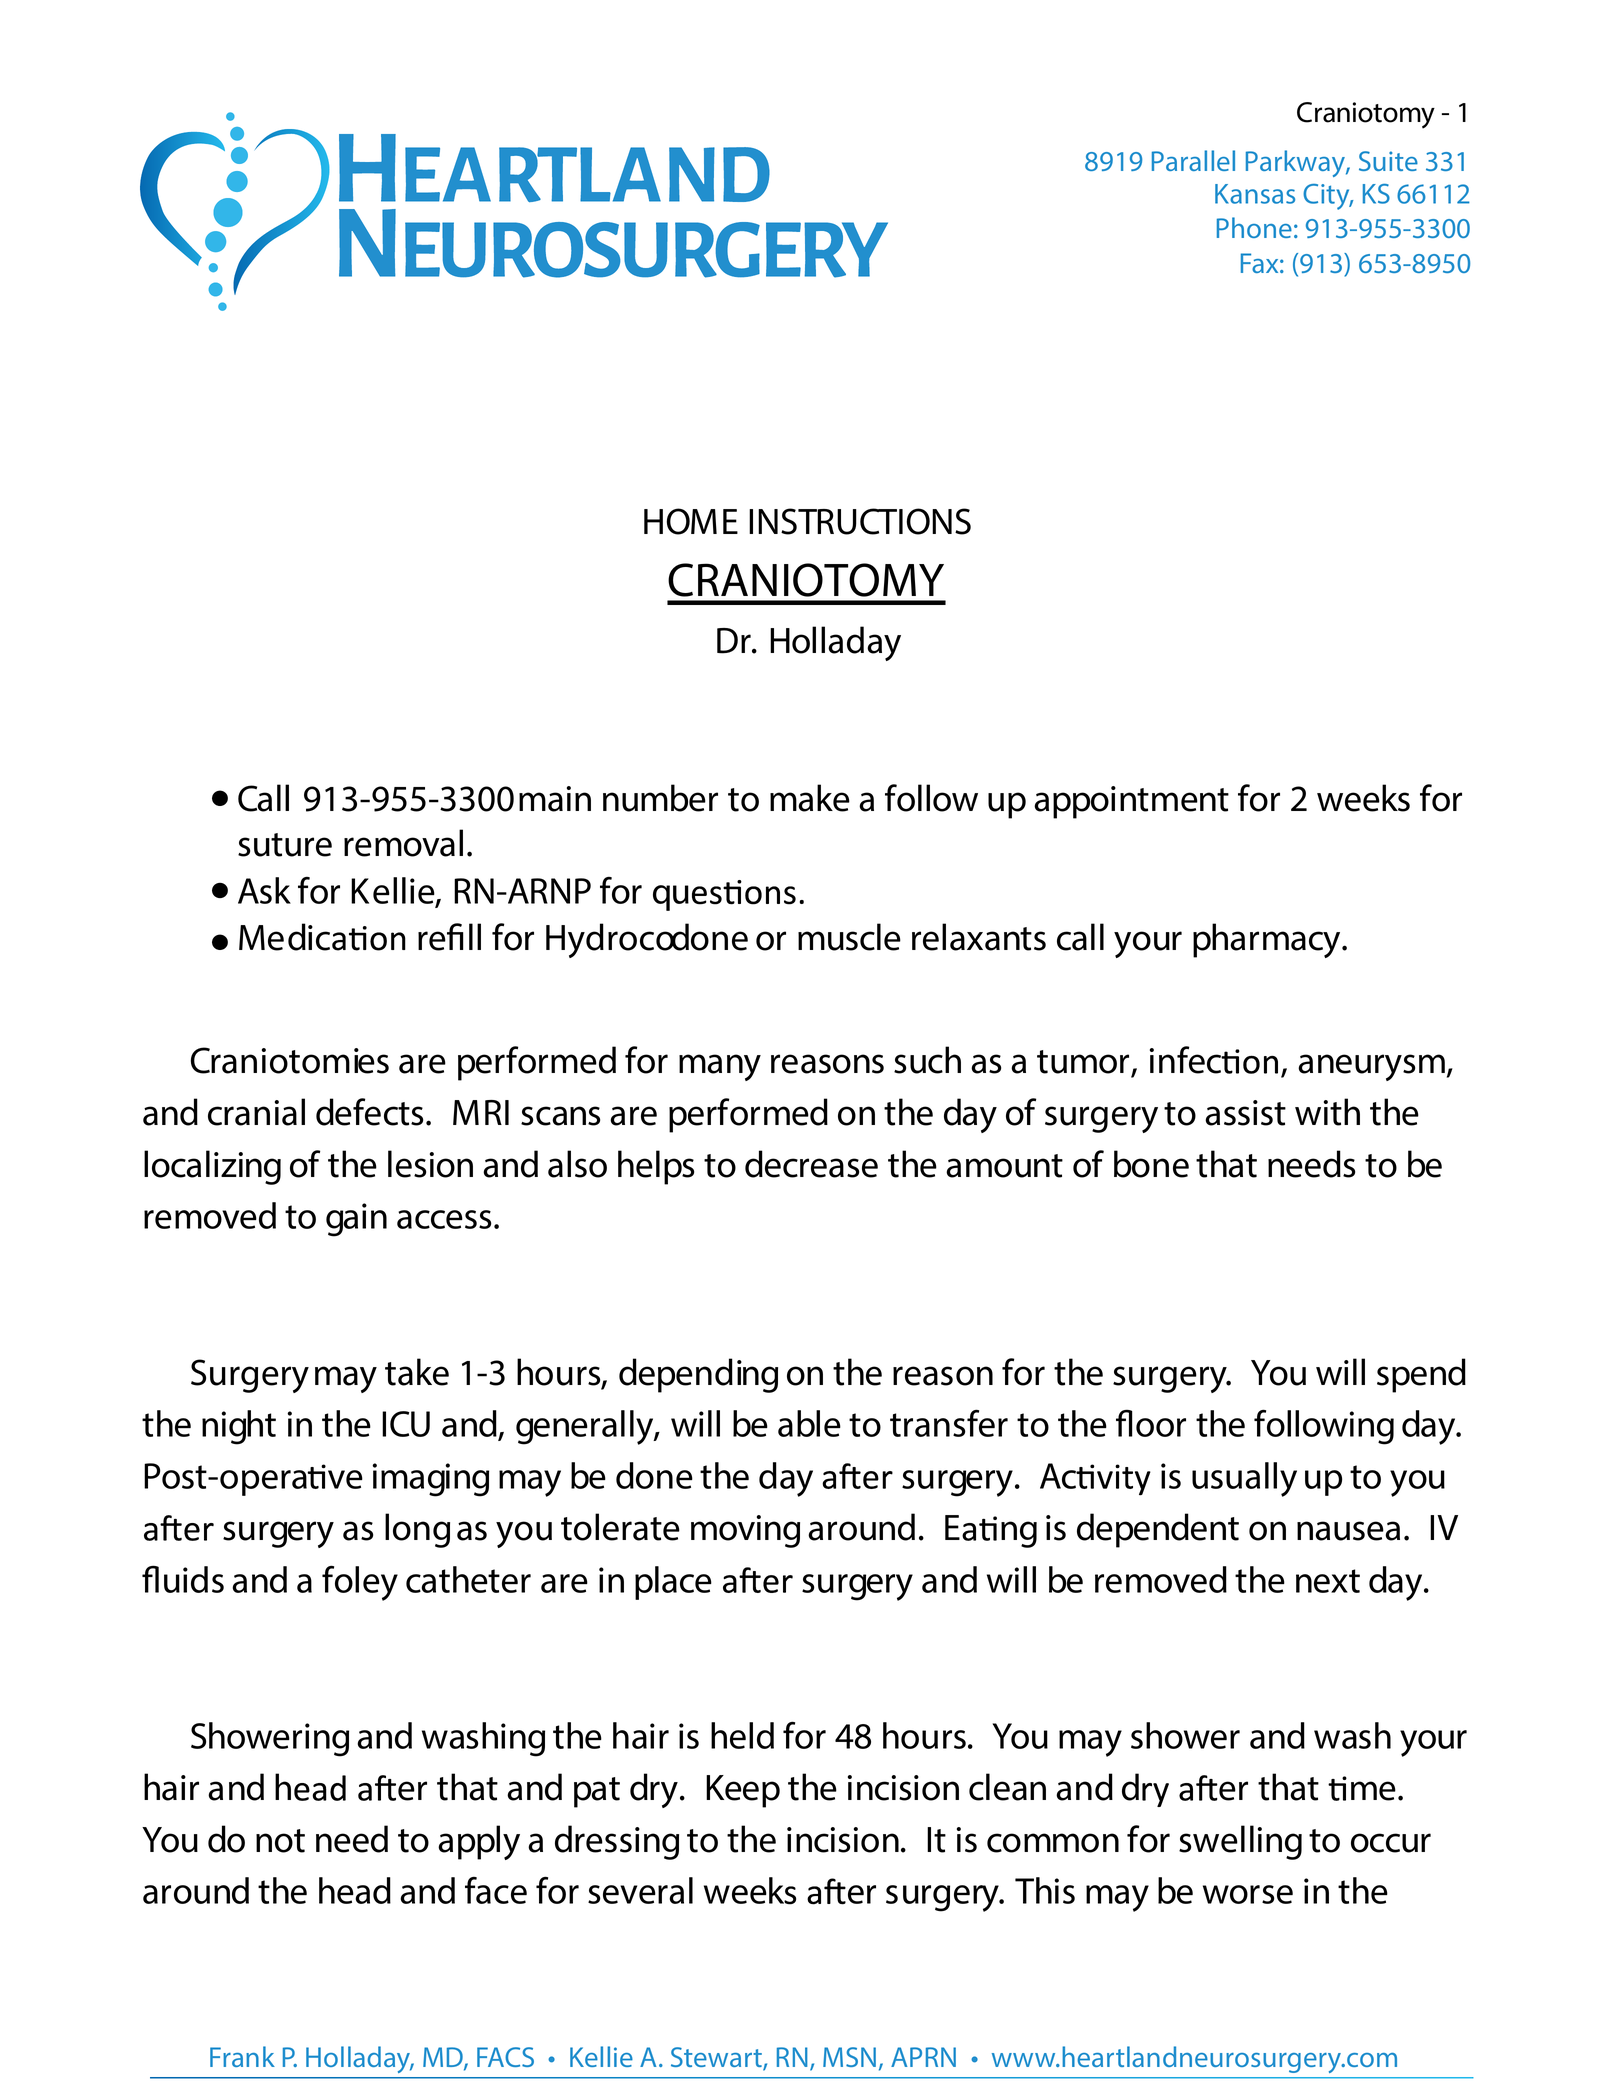 The image size is (1613, 2087). Describe the element at coordinates (1131, 802) in the screenshot. I see `appointment` at that location.
